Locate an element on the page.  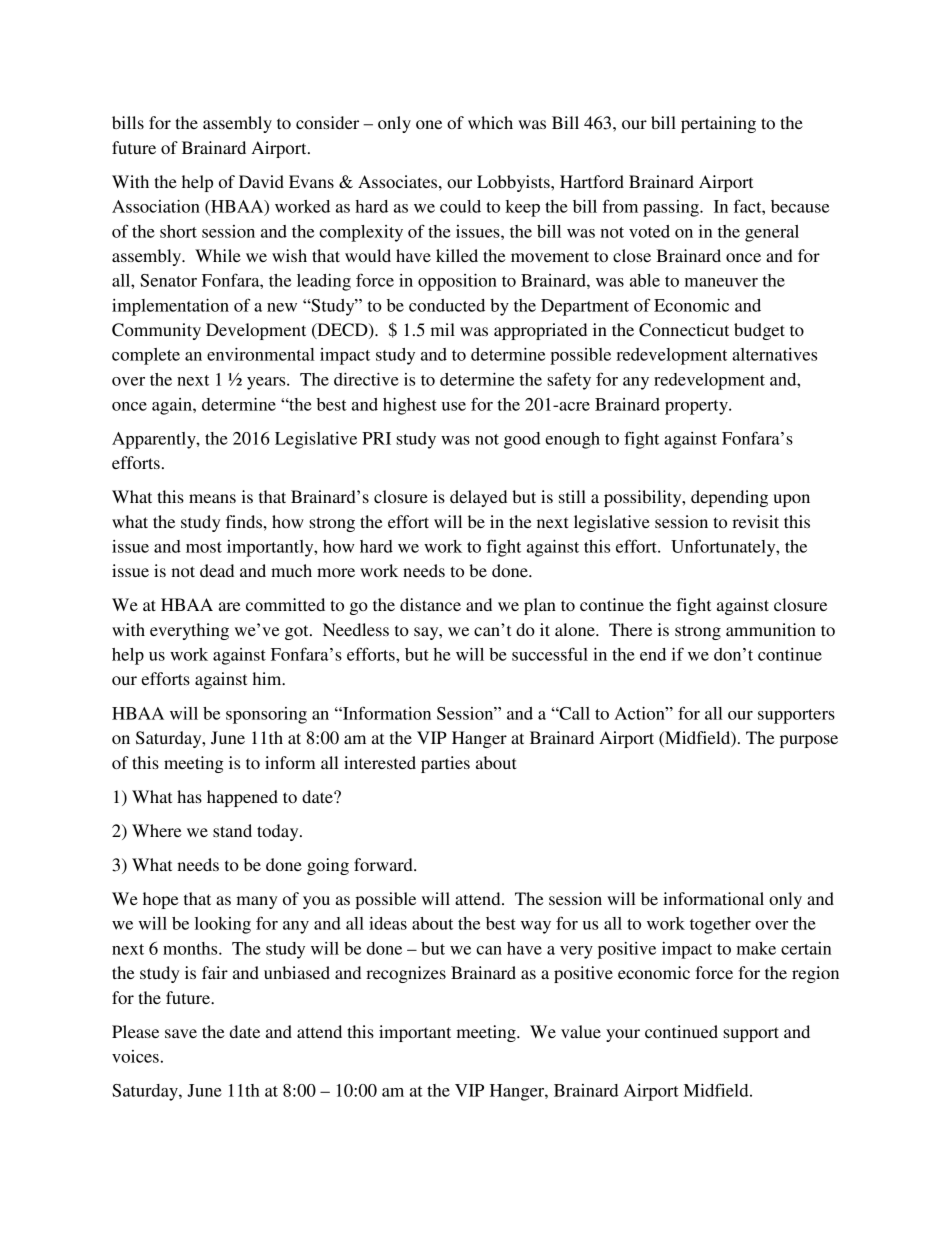
ammunition is located at coordinates (771, 629).
